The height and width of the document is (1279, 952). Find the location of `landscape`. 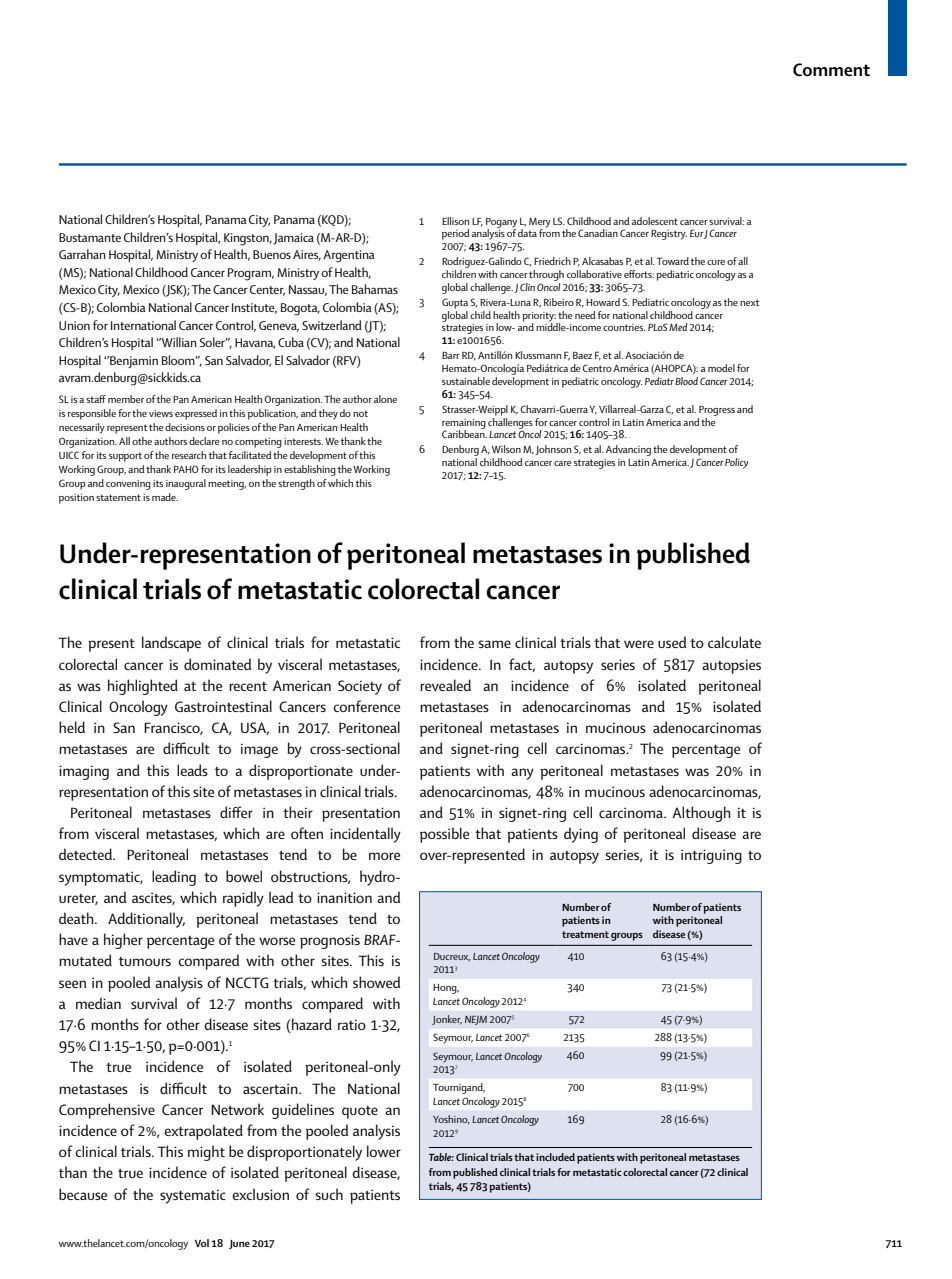

landscape is located at coordinates (171, 644).
